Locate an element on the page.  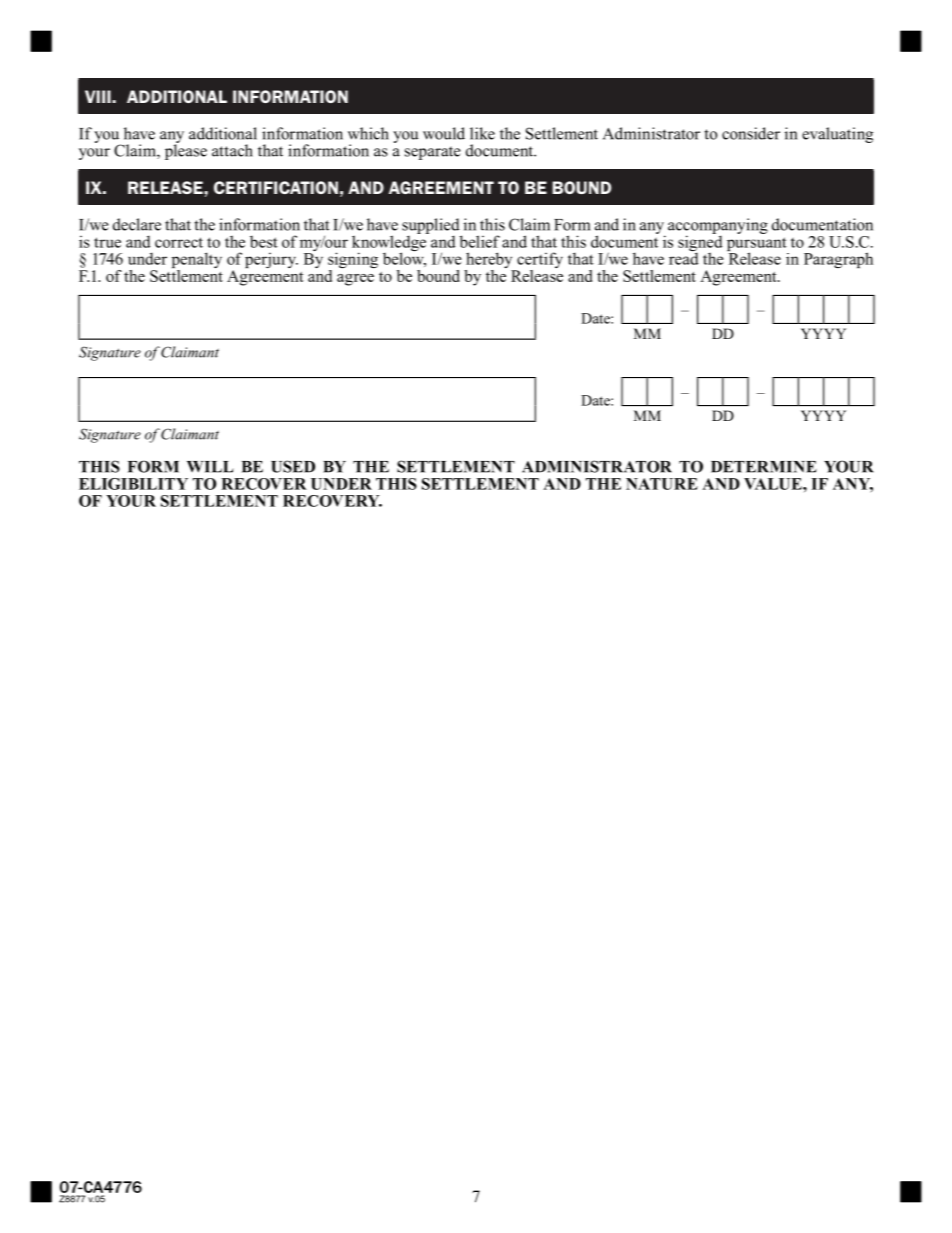
consider is located at coordinates (751, 133).
